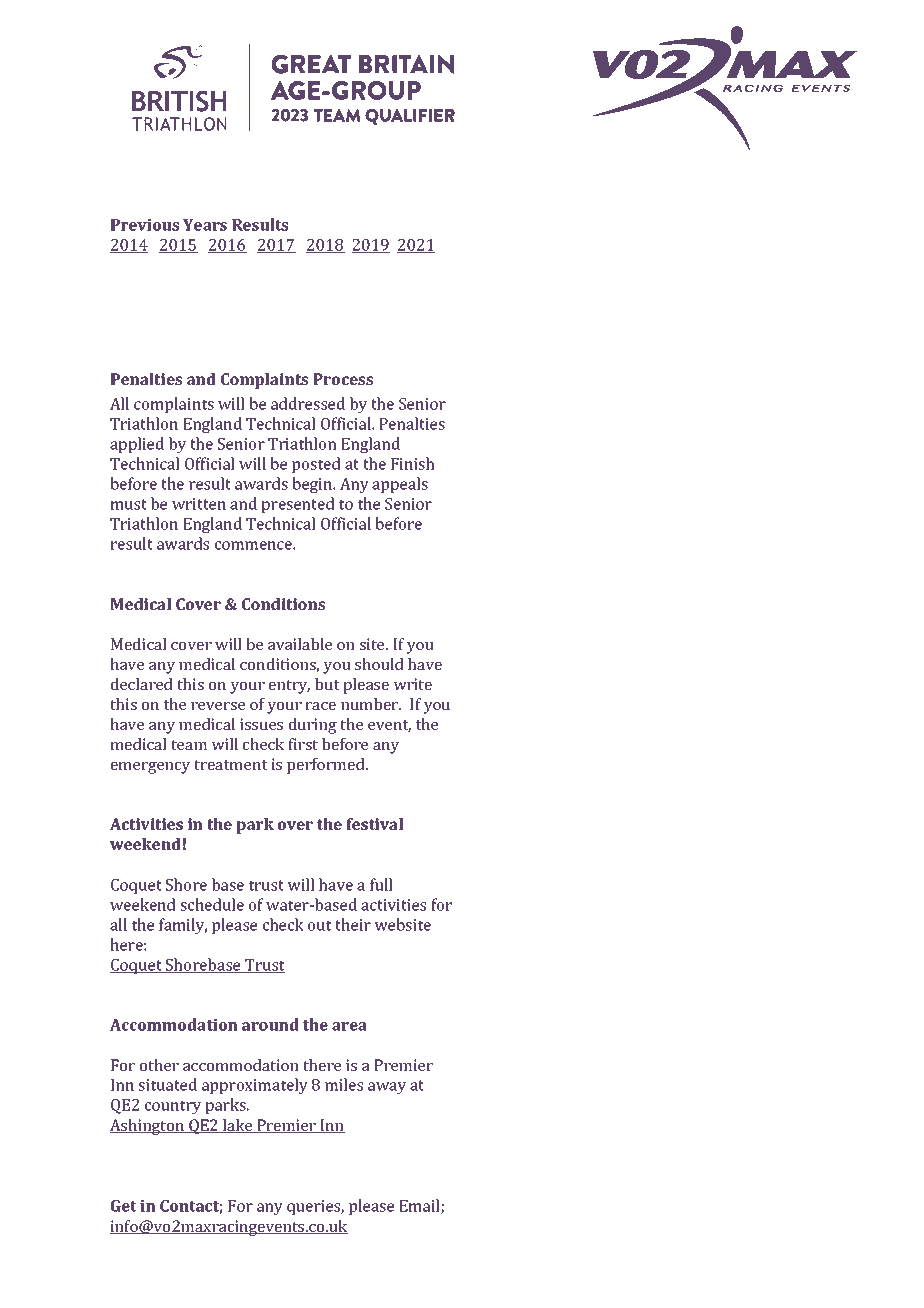 The width and height of the screenshot is (924, 1308). Describe the element at coordinates (261, 724) in the screenshot. I see `issues` at that location.
